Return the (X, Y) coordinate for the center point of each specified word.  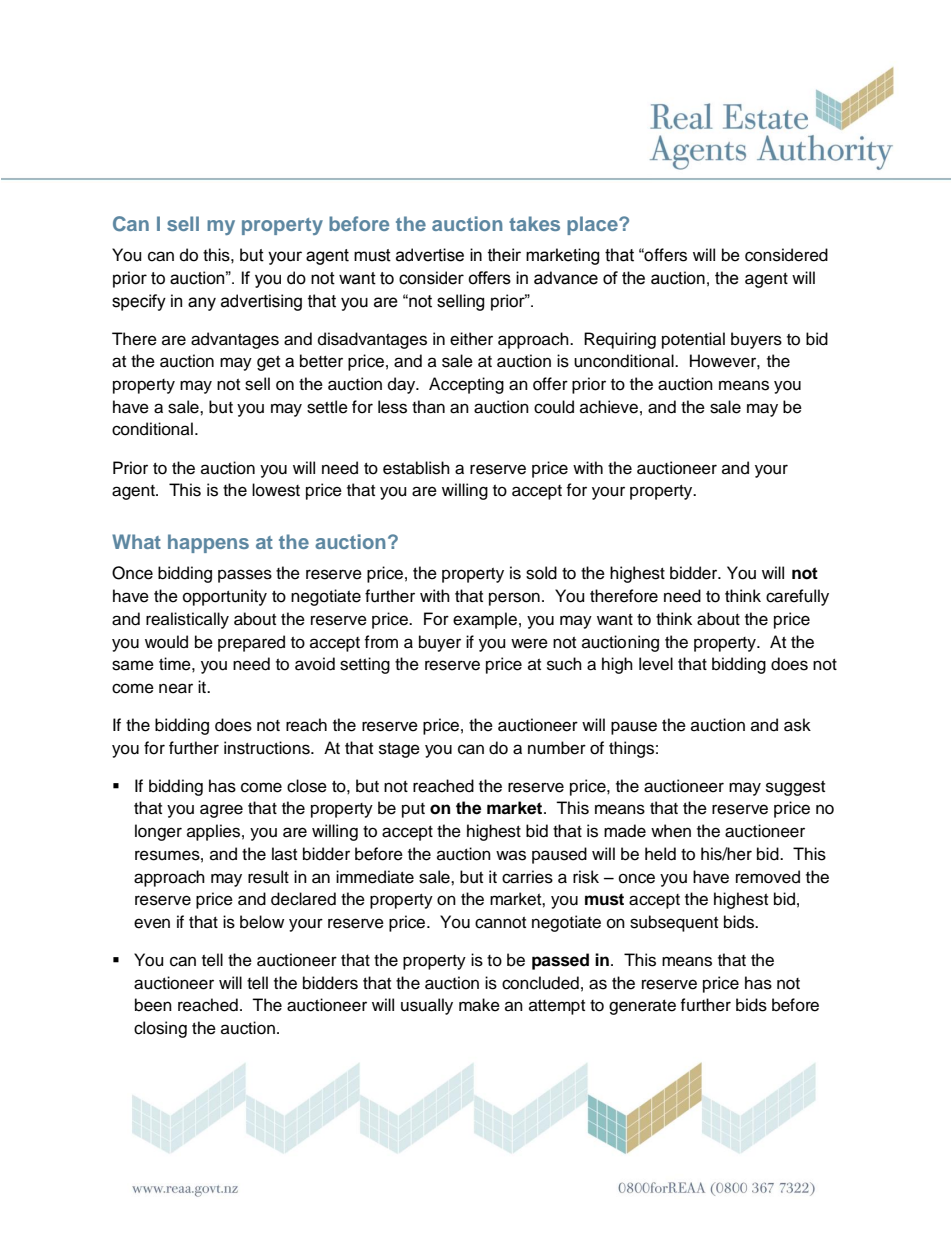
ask (797, 725)
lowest (276, 490)
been (153, 1005)
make (479, 1005)
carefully (797, 597)
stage (399, 750)
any (202, 304)
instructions (268, 748)
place (593, 225)
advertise (430, 255)
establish (416, 468)
